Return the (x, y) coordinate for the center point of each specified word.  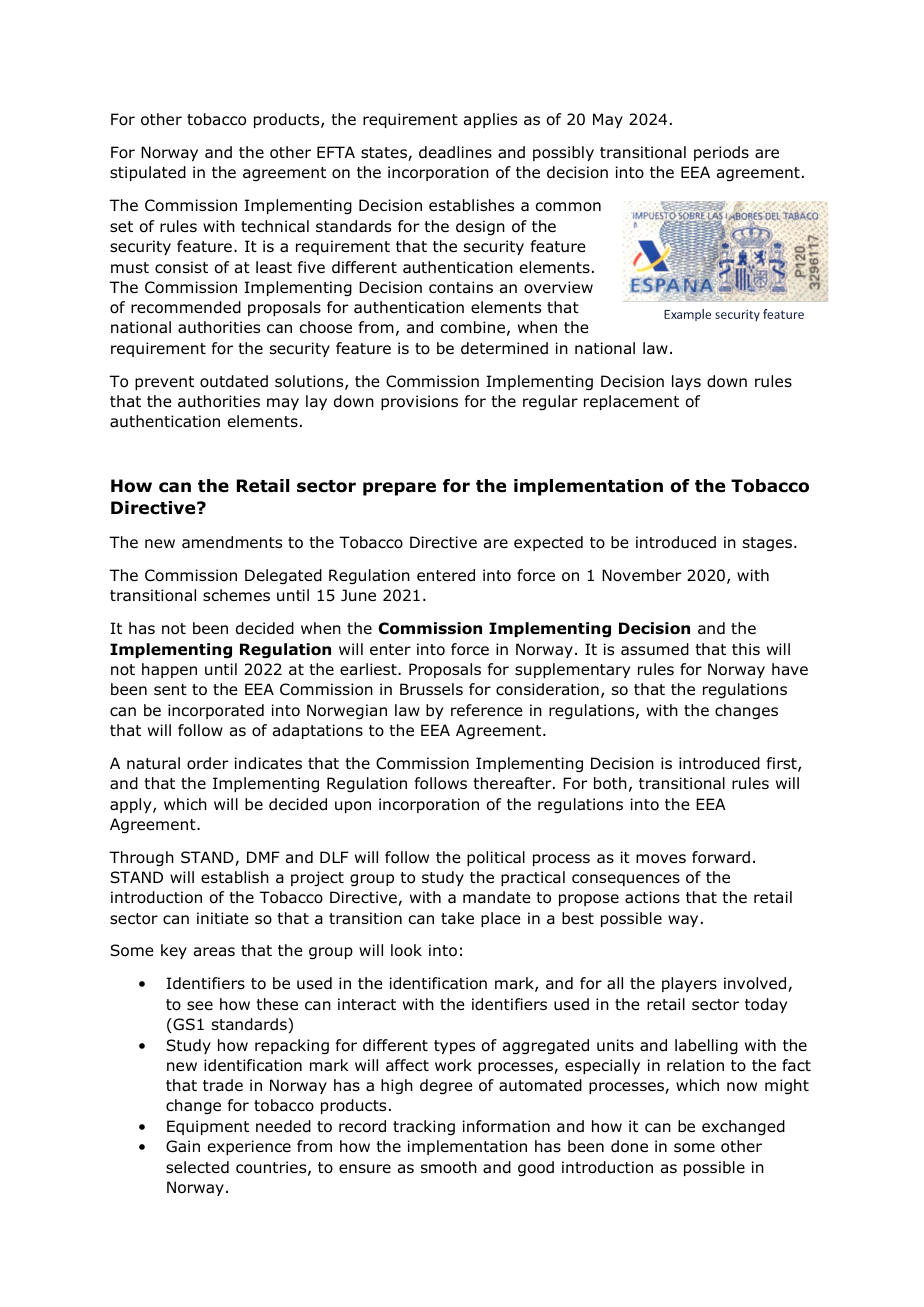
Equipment (208, 1127)
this (746, 649)
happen (169, 670)
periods (721, 153)
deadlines (455, 152)
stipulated (148, 173)
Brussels (431, 689)
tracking (424, 1128)
